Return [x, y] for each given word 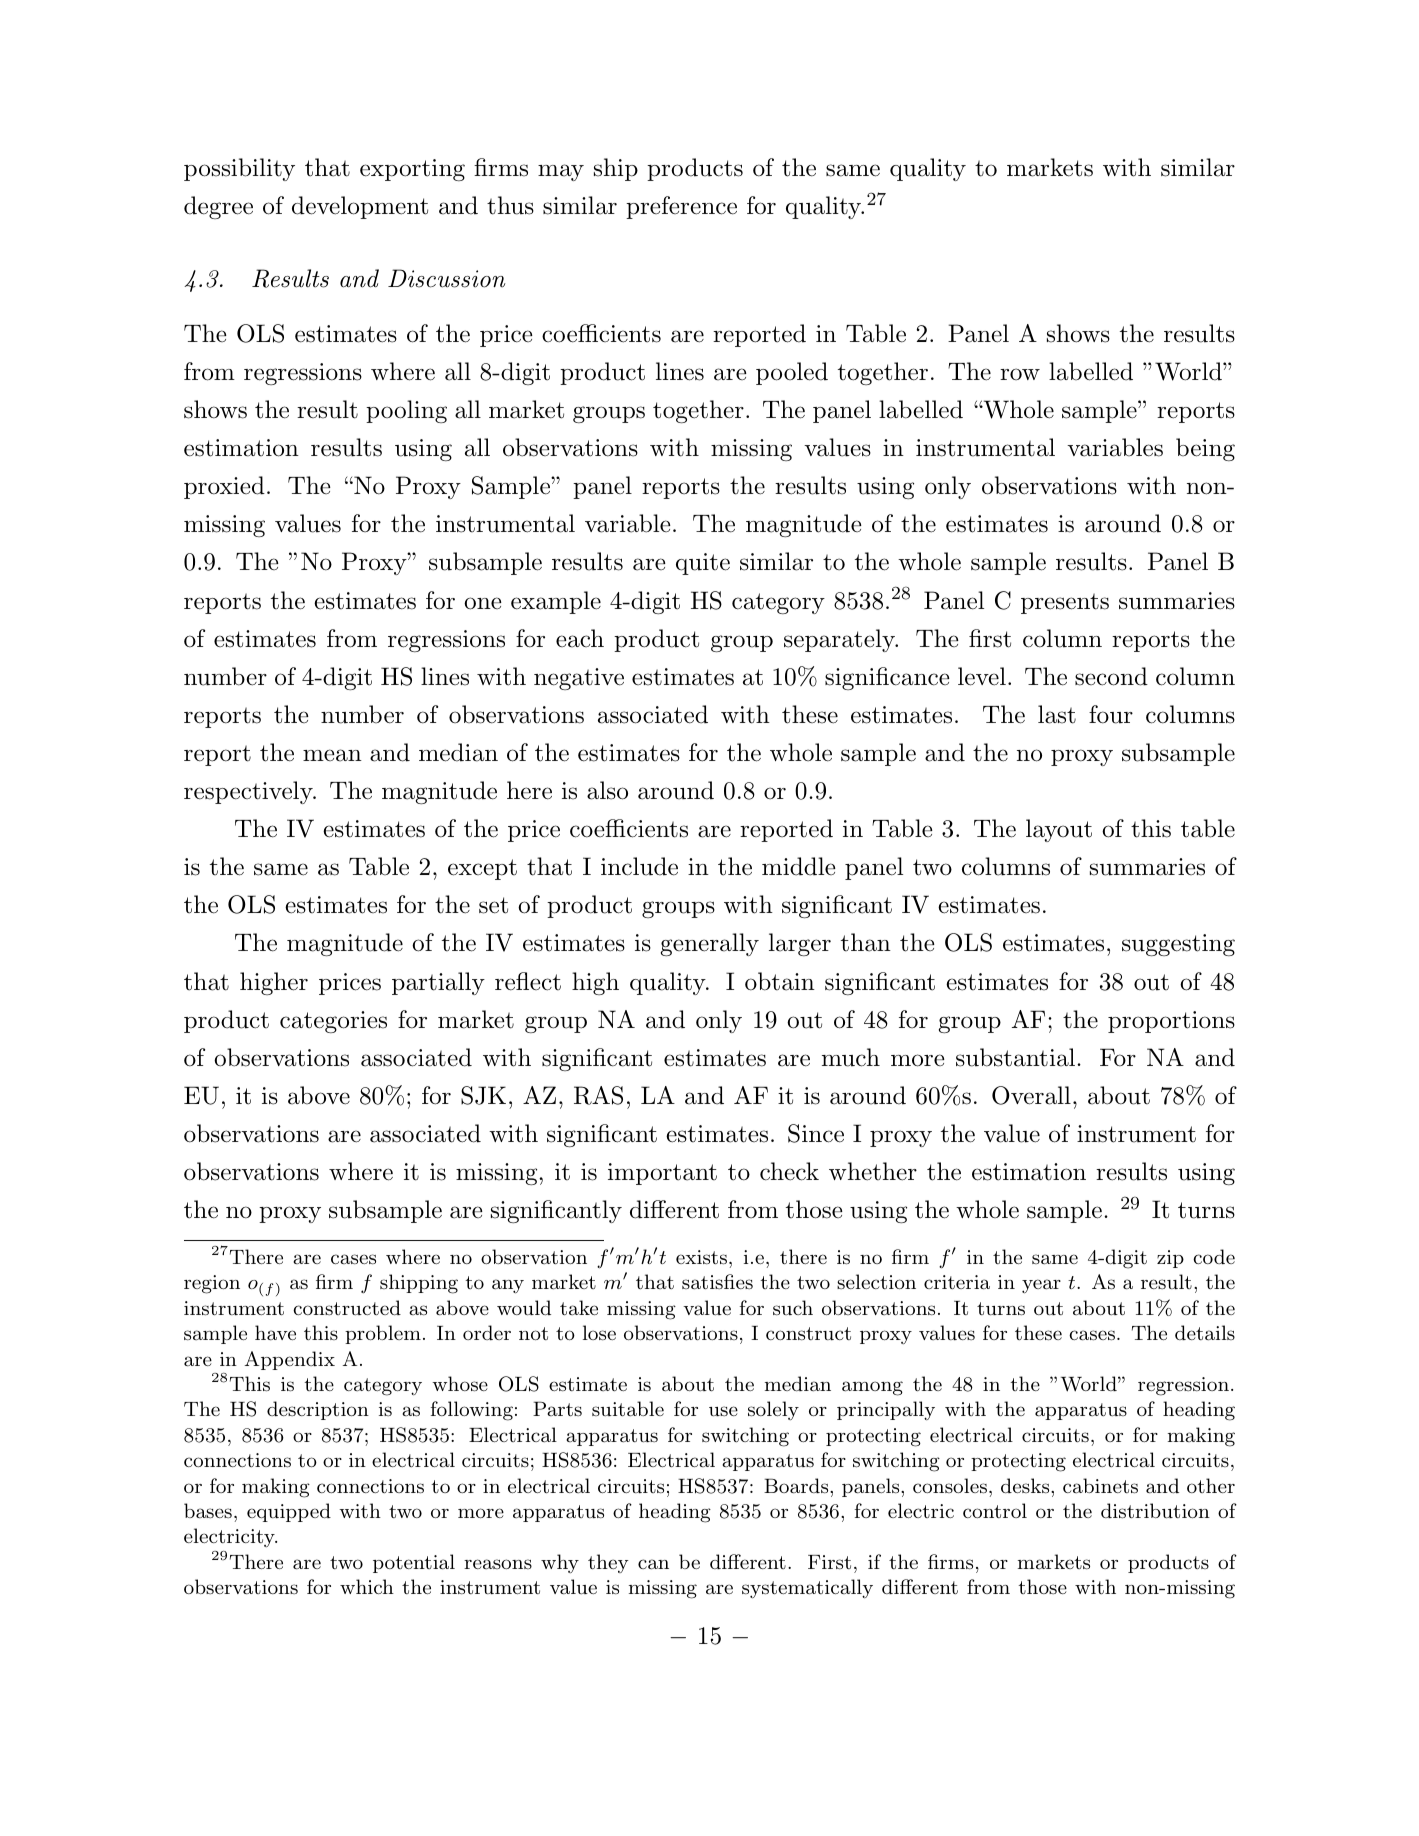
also [607, 790]
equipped [289, 1512]
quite [703, 564]
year [1041, 1286]
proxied [224, 487]
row [1020, 374]
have [275, 1333]
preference [681, 207]
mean [332, 755]
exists [701, 1257]
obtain [780, 981]
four [1111, 714]
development [360, 207]
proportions [1171, 1022]
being [1205, 449]
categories [333, 1022]
